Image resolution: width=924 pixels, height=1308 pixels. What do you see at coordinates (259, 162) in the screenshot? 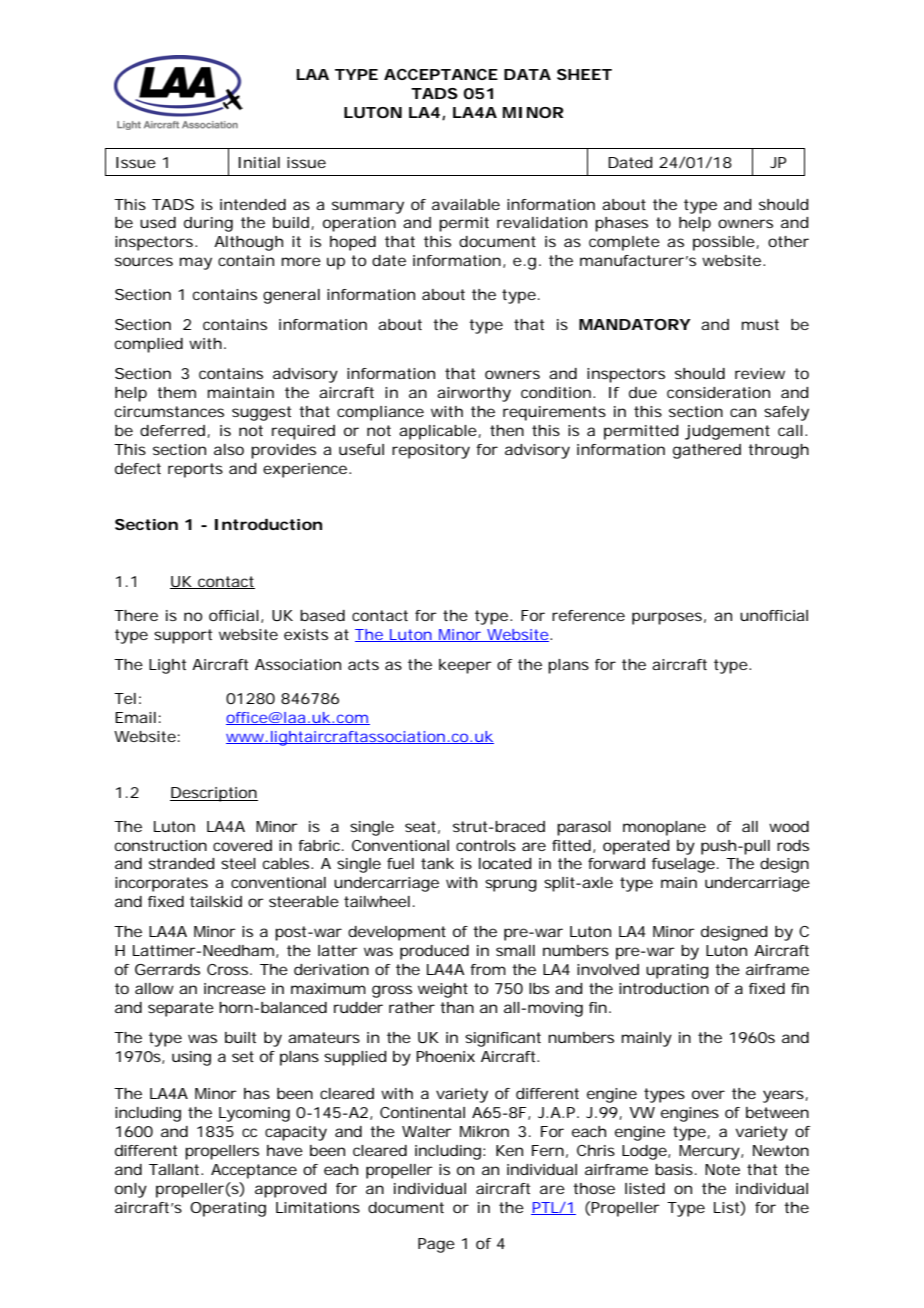
I see `Initial` at bounding box center [259, 162].
